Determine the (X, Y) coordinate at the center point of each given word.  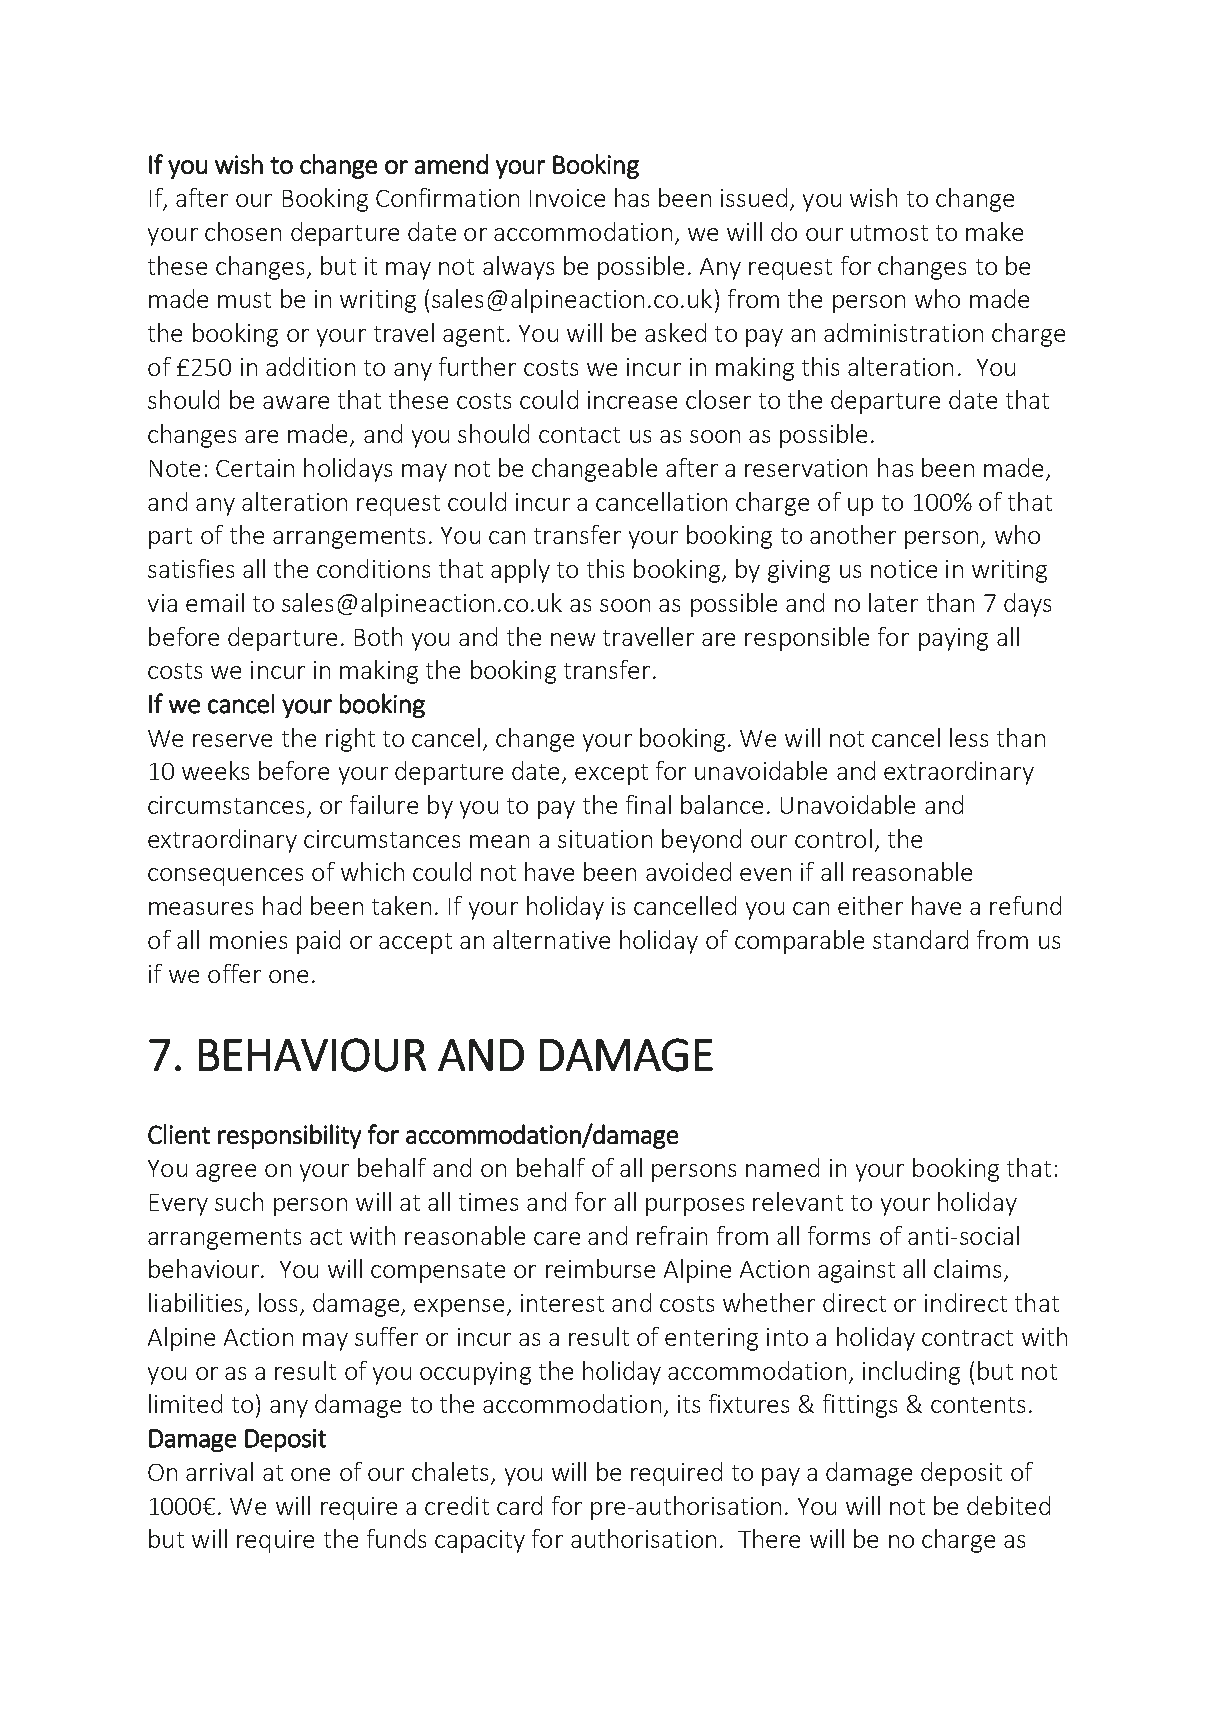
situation (605, 839)
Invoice (567, 198)
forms (839, 1235)
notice (904, 569)
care (557, 1238)
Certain (255, 468)
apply (520, 571)
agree (226, 1173)
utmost (889, 233)
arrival (219, 1471)
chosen (243, 231)
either (870, 905)
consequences (225, 877)
